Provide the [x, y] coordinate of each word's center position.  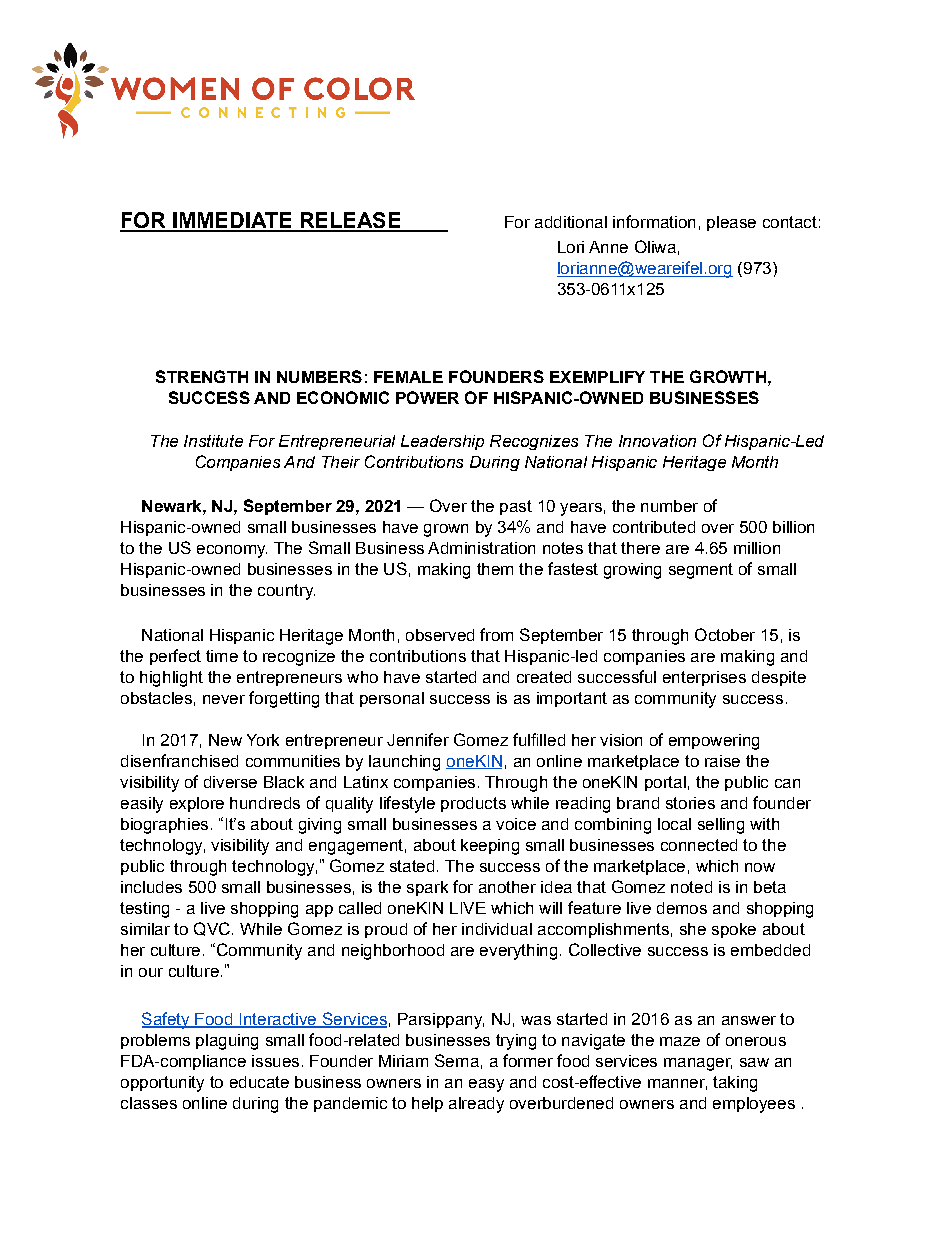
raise [722, 761]
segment [701, 571]
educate [259, 1082]
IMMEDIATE [232, 221]
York [263, 740]
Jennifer [418, 739]
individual [497, 929]
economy [232, 551]
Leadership [442, 442]
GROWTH [728, 376]
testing [144, 910]
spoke [734, 930]
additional [571, 222]
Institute [213, 441]
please [731, 223]
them [495, 569]
